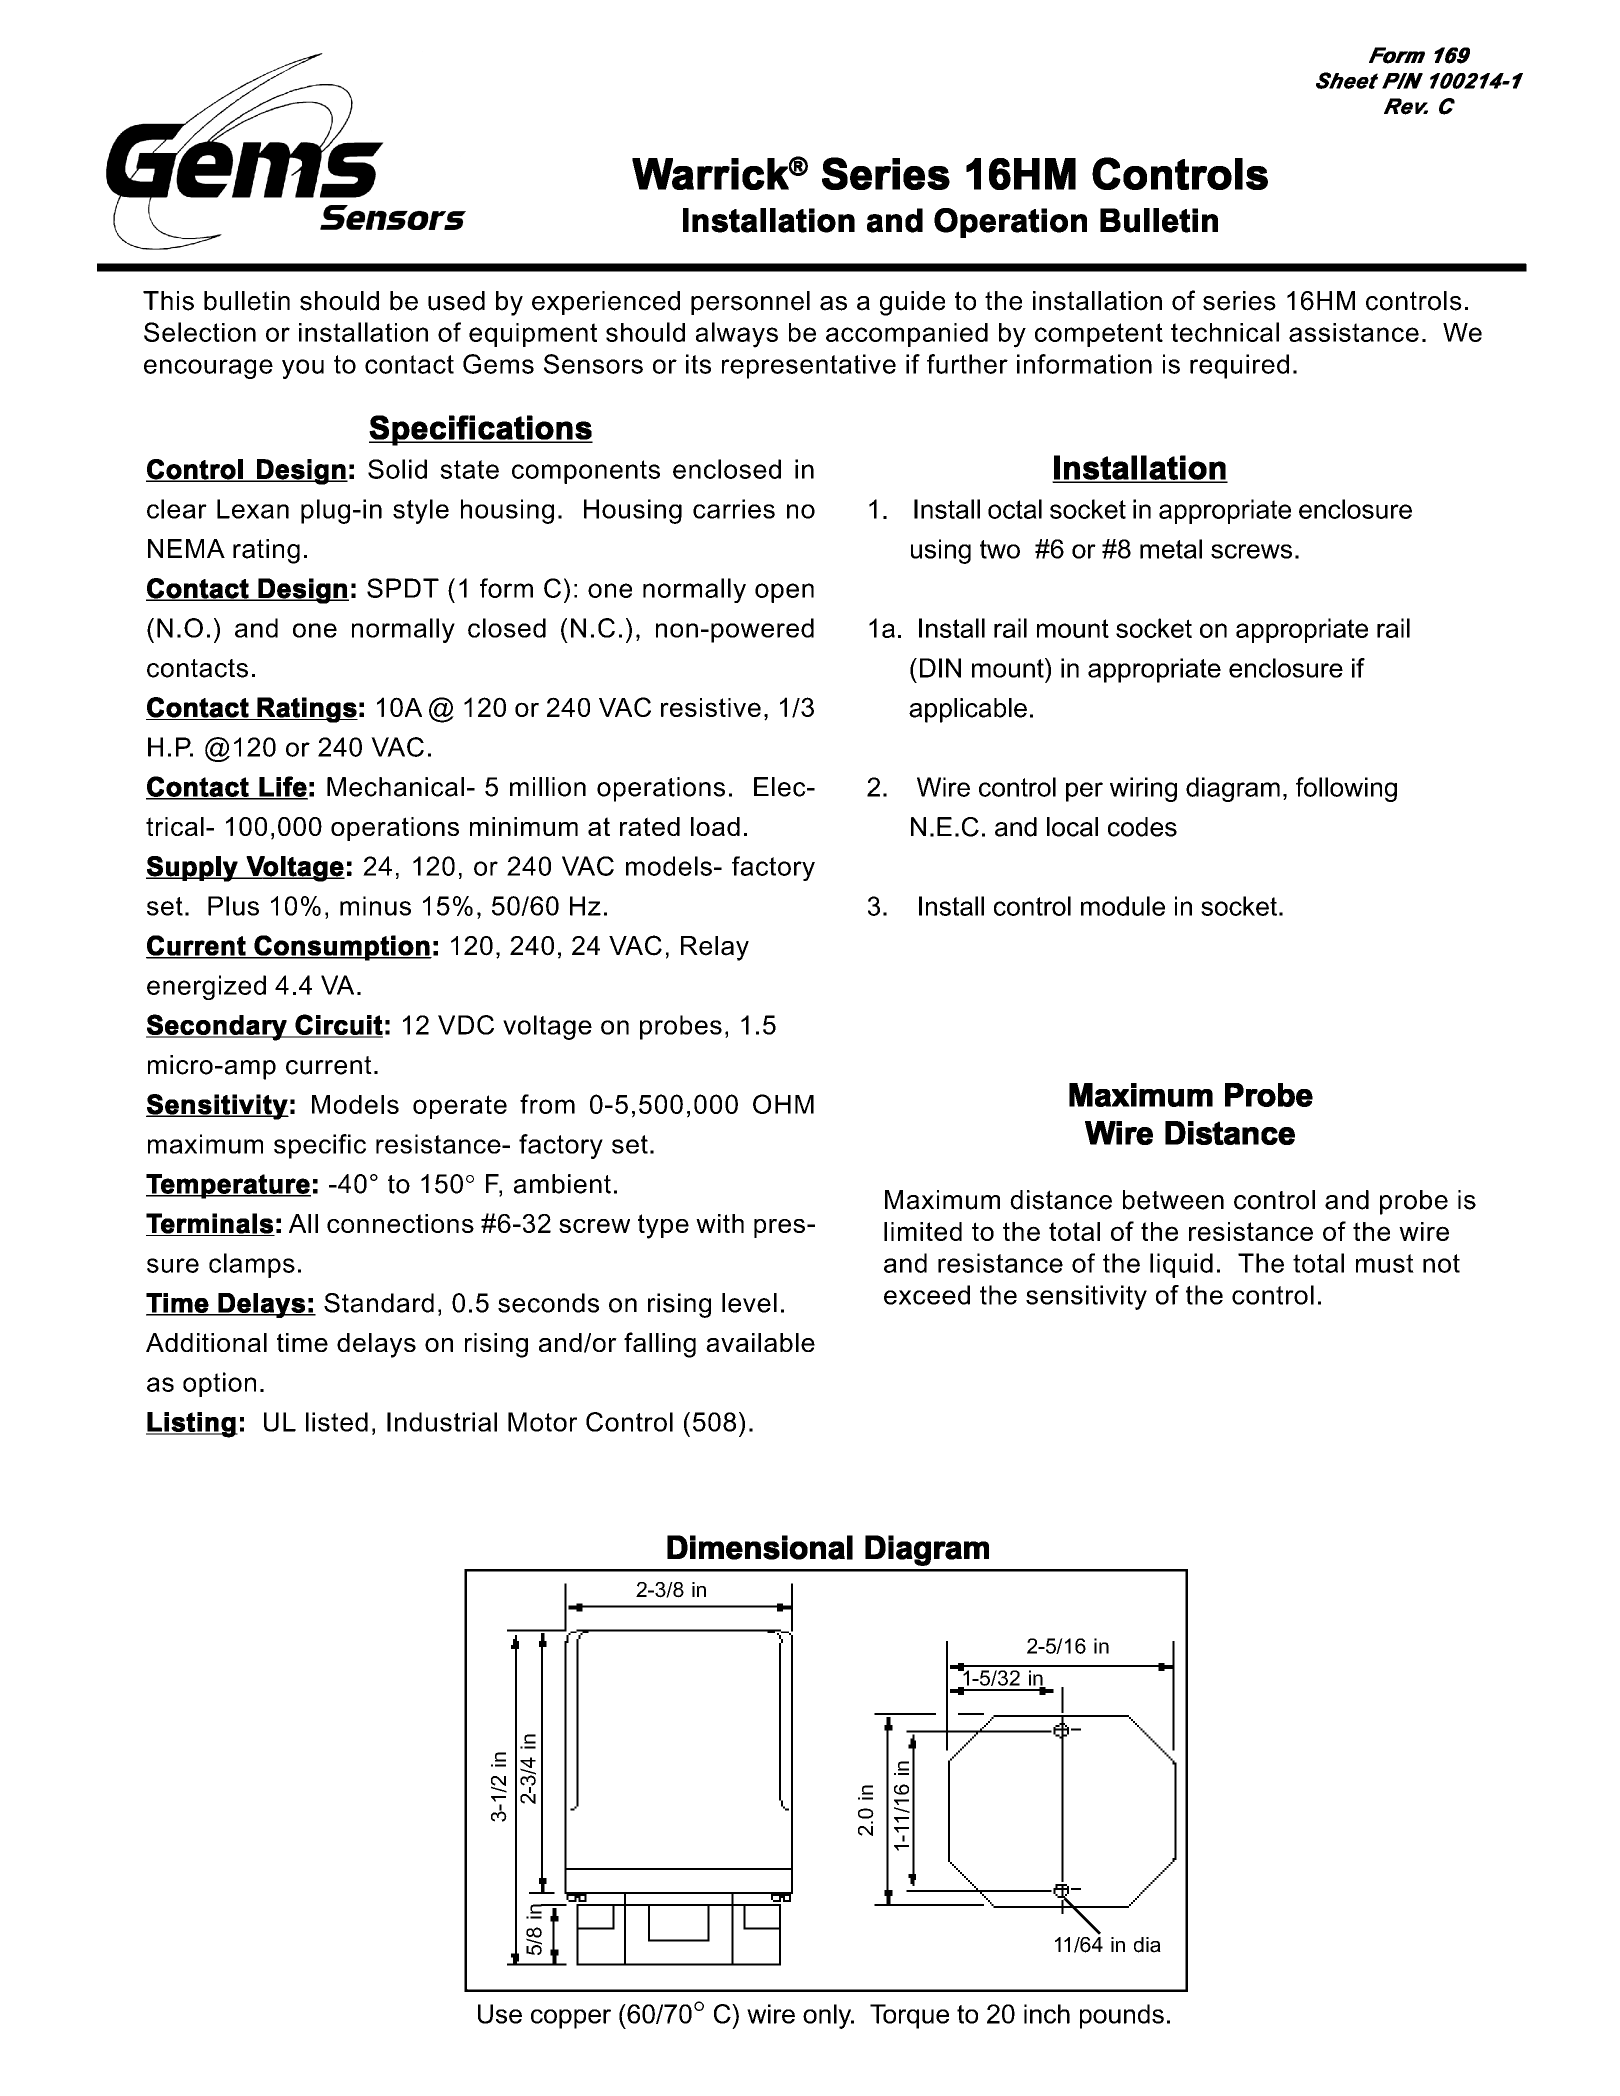 The image size is (1620, 2096). What do you see at coordinates (1239, 366) in the screenshot?
I see `required` at bounding box center [1239, 366].
